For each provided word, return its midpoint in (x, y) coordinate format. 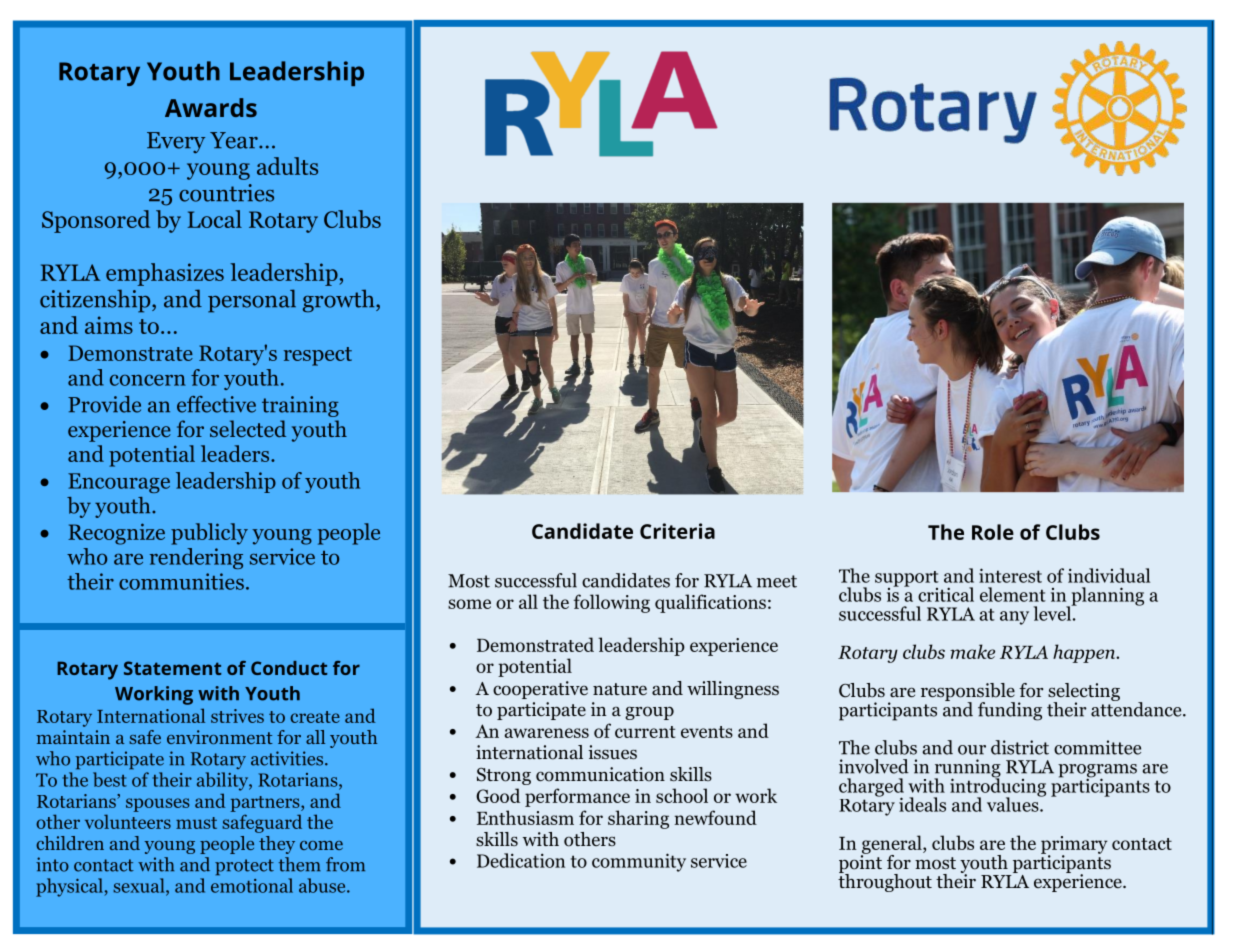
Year (235, 140)
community (639, 862)
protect (244, 867)
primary (1074, 846)
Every (176, 142)
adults (287, 166)
